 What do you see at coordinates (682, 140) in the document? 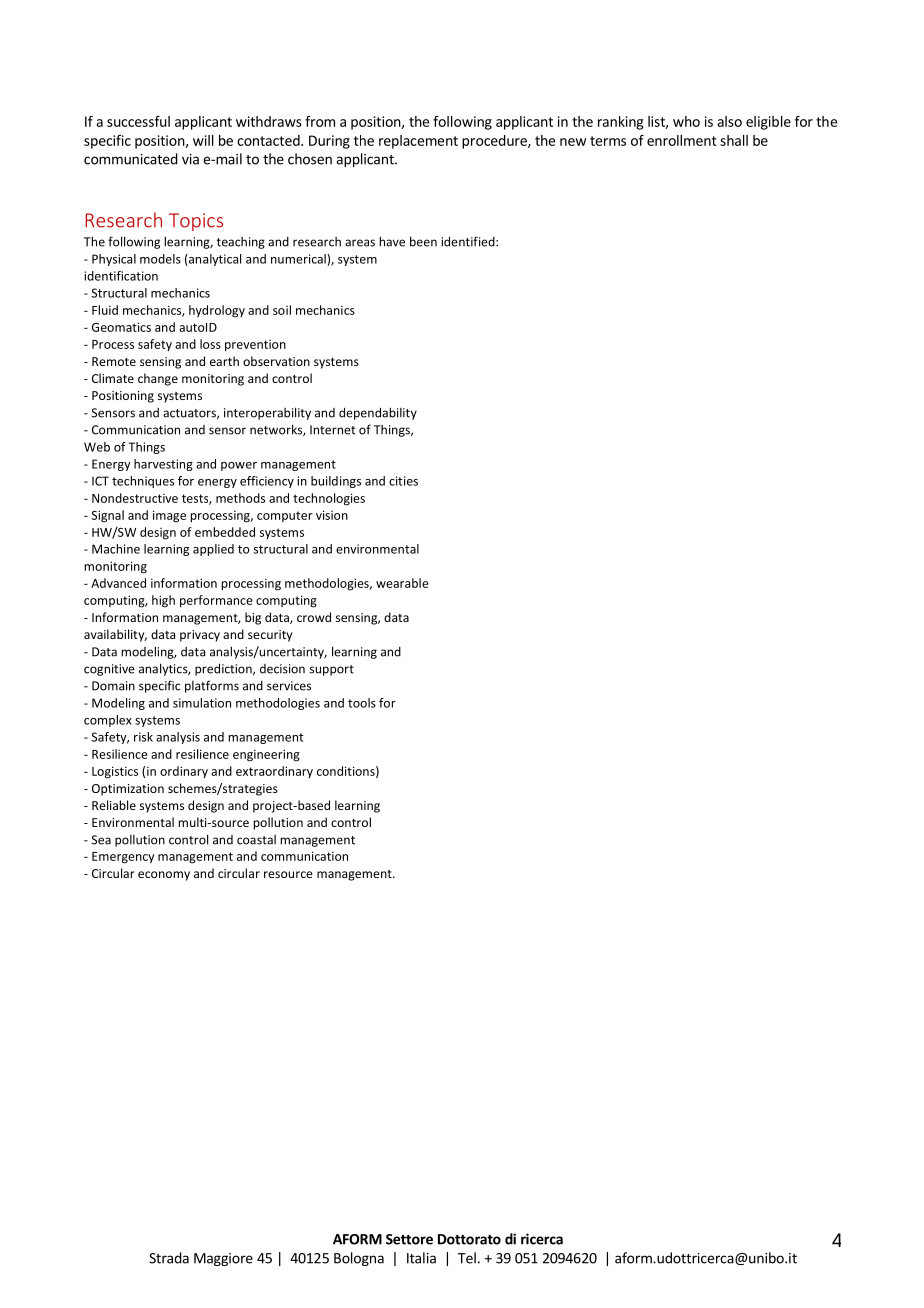
I see `enrollment` at bounding box center [682, 140].
